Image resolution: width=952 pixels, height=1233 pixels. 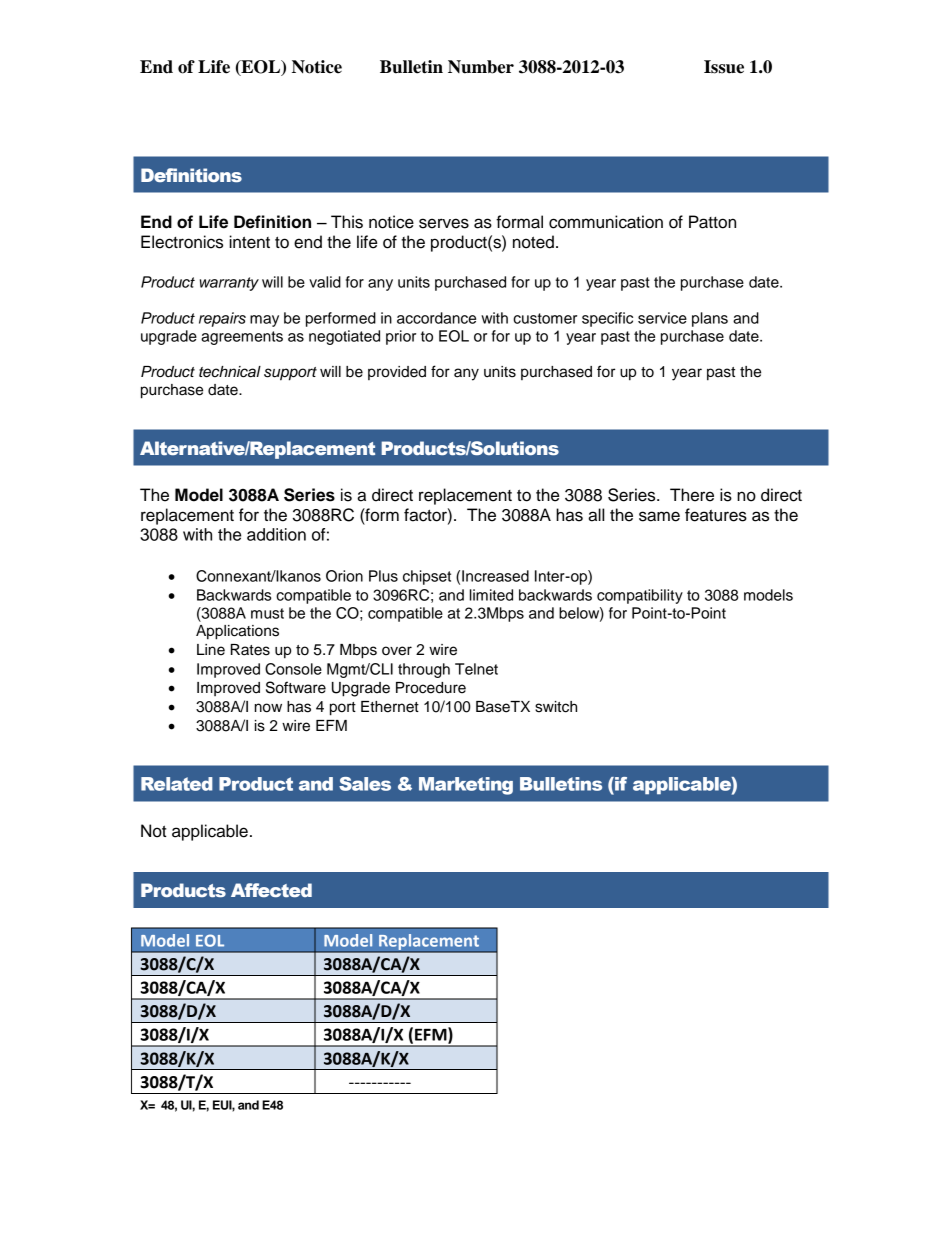 What do you see at coordinates (556, 707) in the image?
I see `switch` at bounding box center [556, 707].
